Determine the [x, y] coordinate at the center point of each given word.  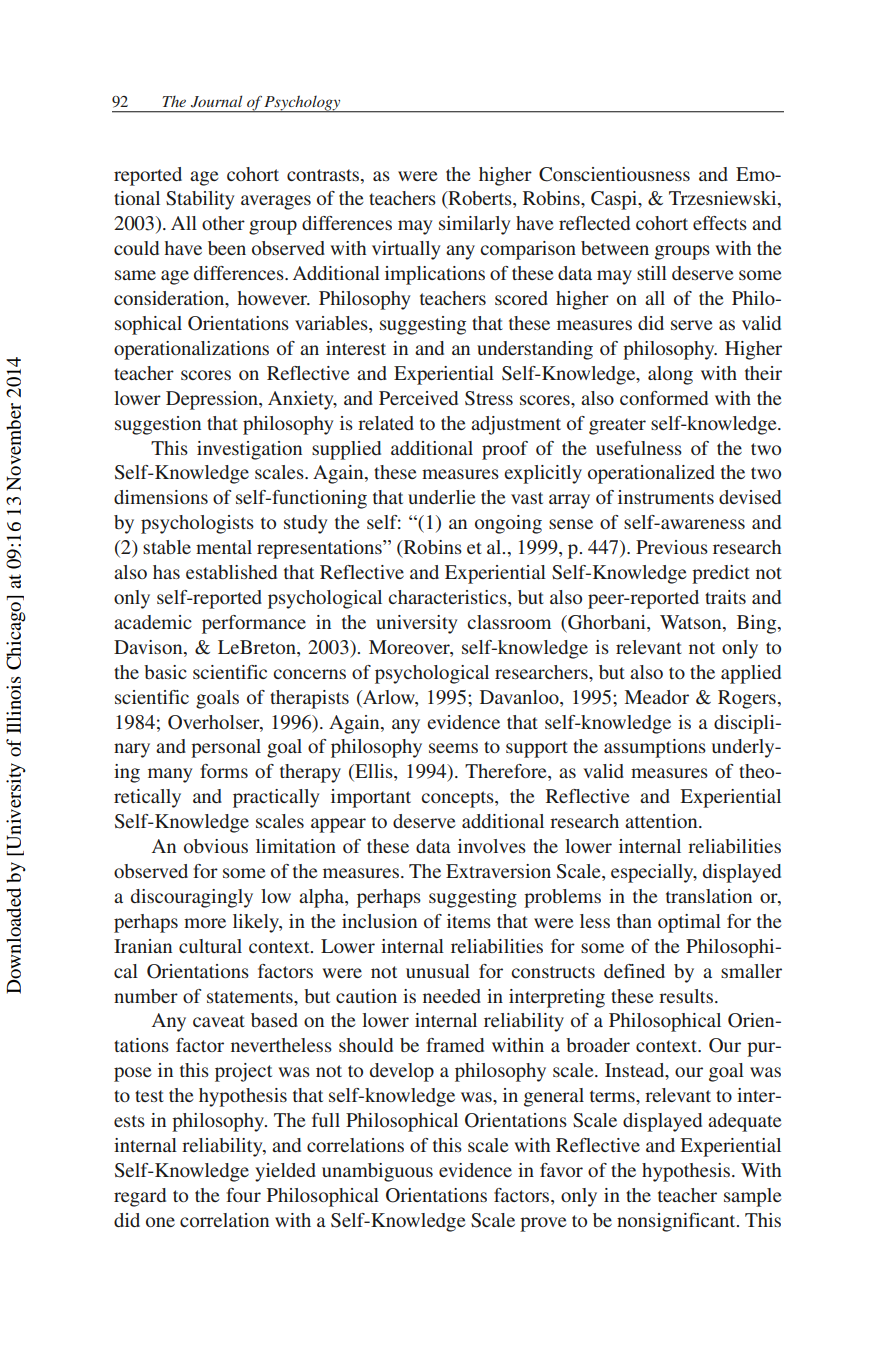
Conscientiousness [614, 174]
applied [751, 674]
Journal [216, 101]
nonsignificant [677, 1222]
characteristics [448, 598]
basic [165, 672]
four [243, 1195]
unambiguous [377, 1172]
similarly [474, 225]
